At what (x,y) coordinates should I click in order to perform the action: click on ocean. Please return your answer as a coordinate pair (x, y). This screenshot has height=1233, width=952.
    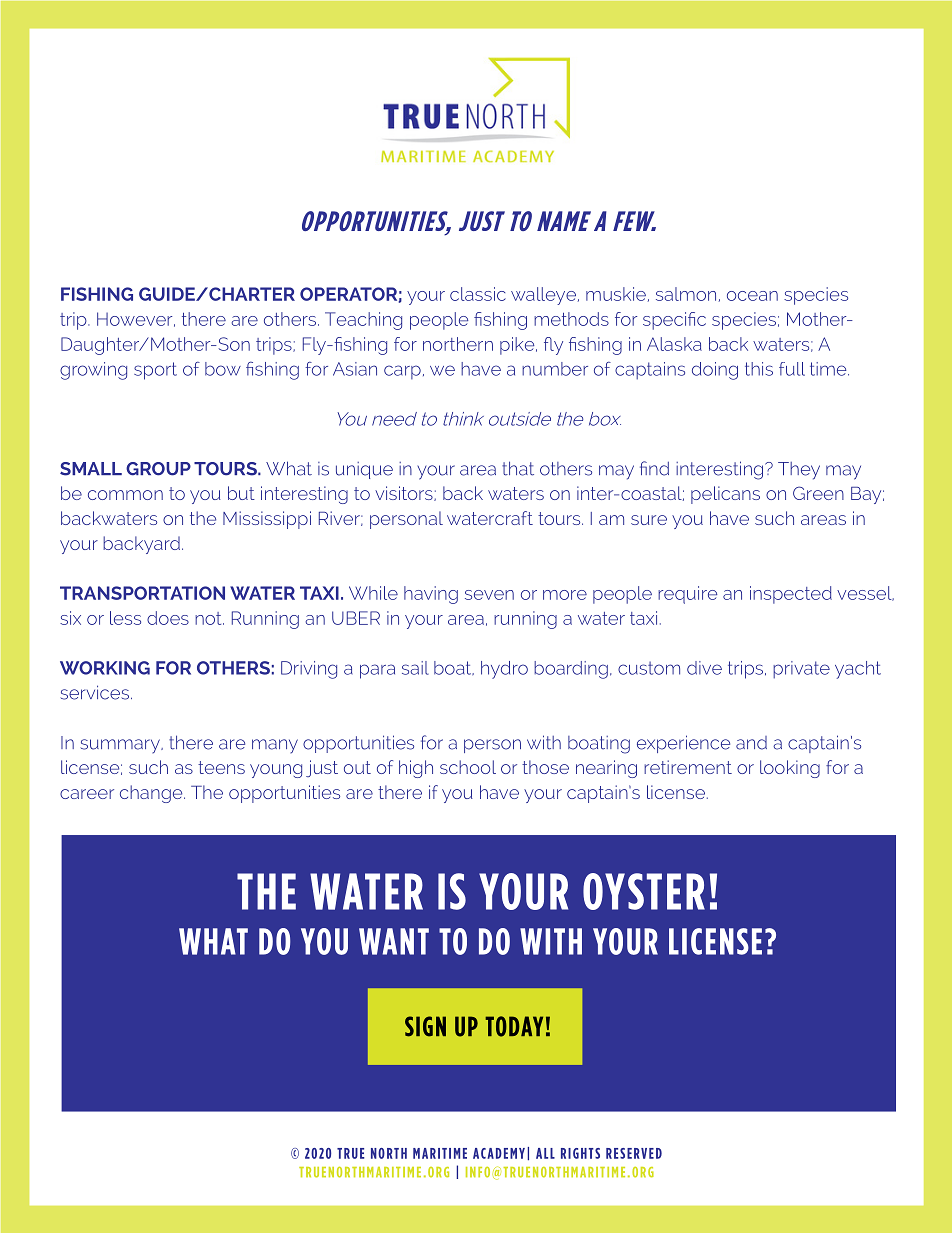
    Looking at the image, I should click on (752, 296).
